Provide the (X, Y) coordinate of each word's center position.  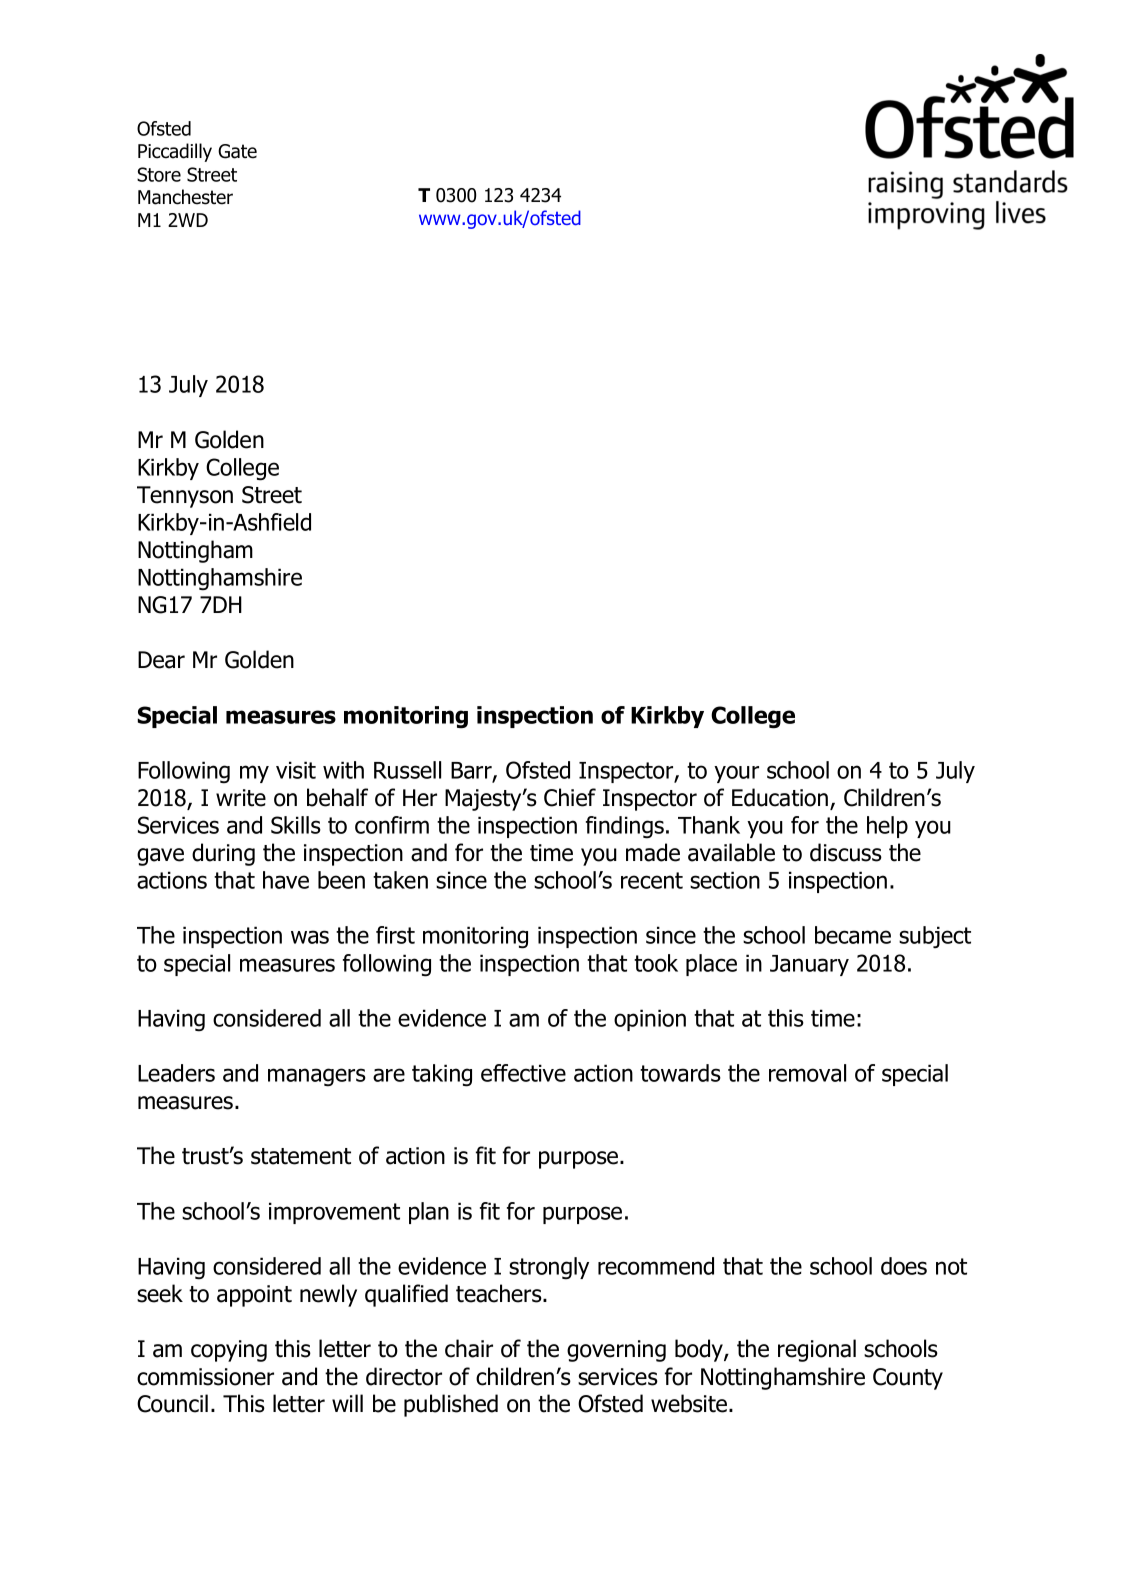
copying (229, 1351)
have (286, 880)
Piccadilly (175, 152)
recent (652, 880)
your (736, 774)
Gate (237, 151)
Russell (407, 770)
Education (781, 798)
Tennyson (185, 497)
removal (807, 1073)
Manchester (185, 197)
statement (301, 1156)
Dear (161, 660)
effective (523, 1073)
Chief (570, 797)
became (853, 935)
